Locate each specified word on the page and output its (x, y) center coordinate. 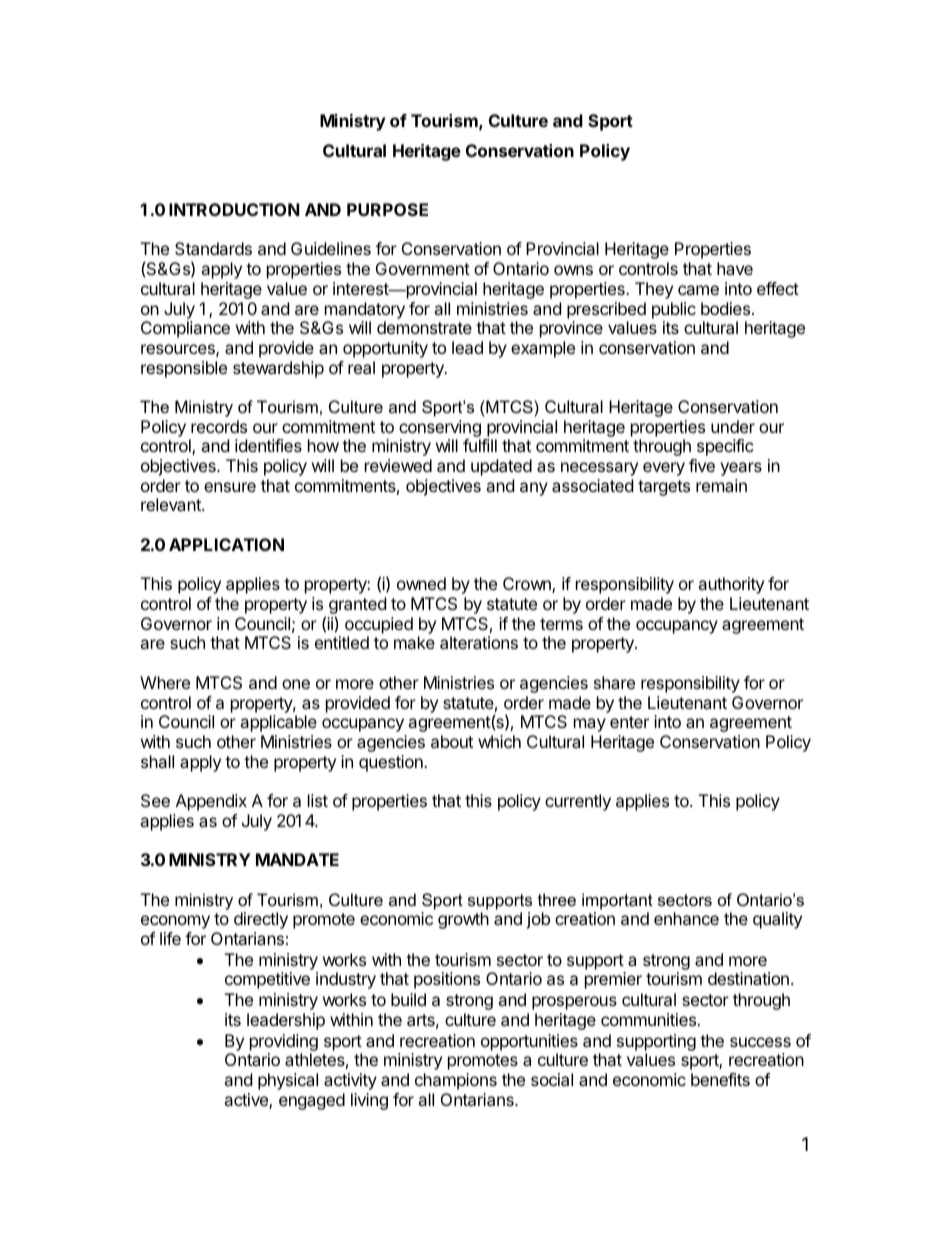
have (735, 268)
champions (456, 1081)
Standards (213, 248)
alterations (479, 642)
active (247, 1101)
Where (165, 682)
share (614, 682)
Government (423, 268)
